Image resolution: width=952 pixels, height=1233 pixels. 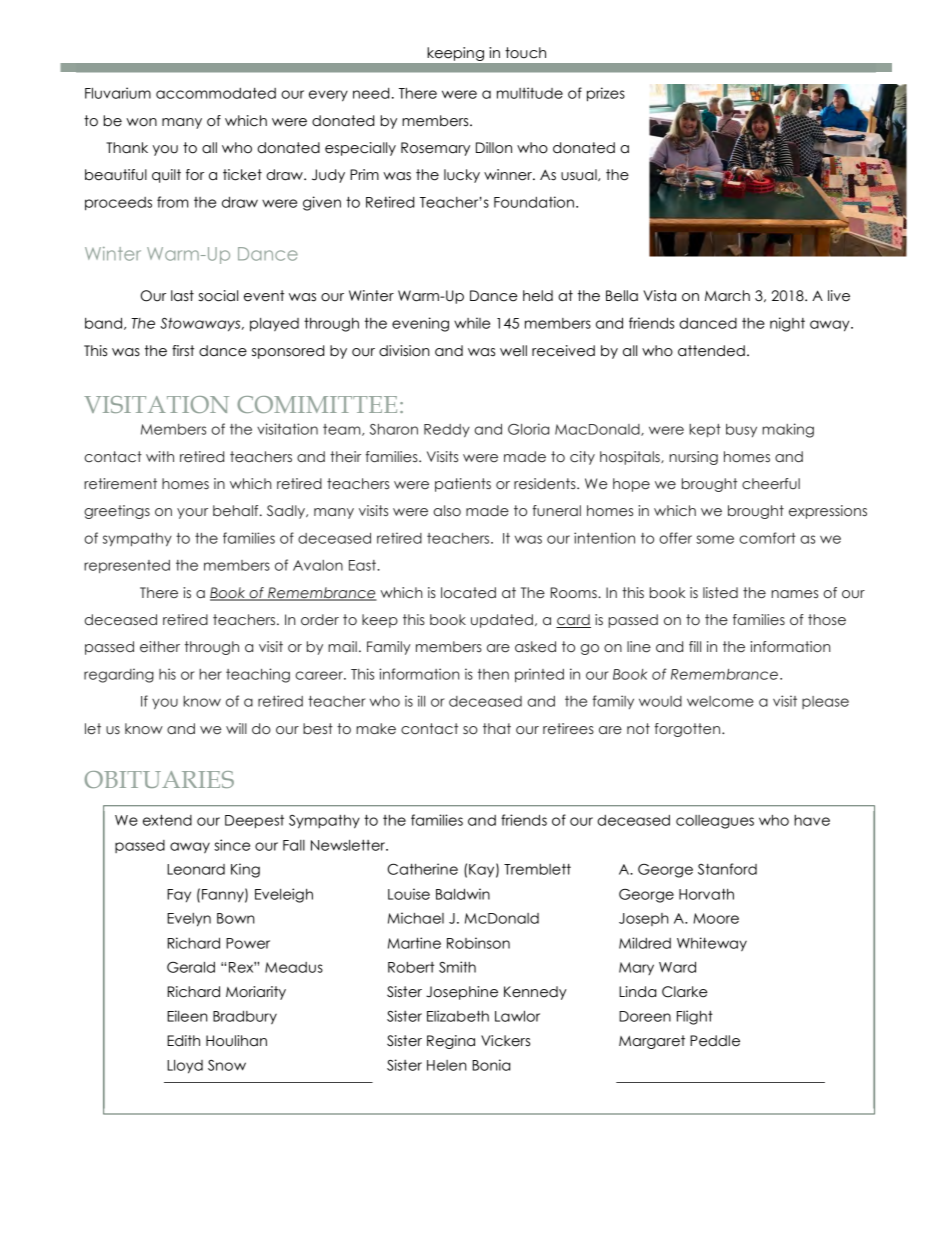 I want to click on prizes, so click(x=606, y=94).
